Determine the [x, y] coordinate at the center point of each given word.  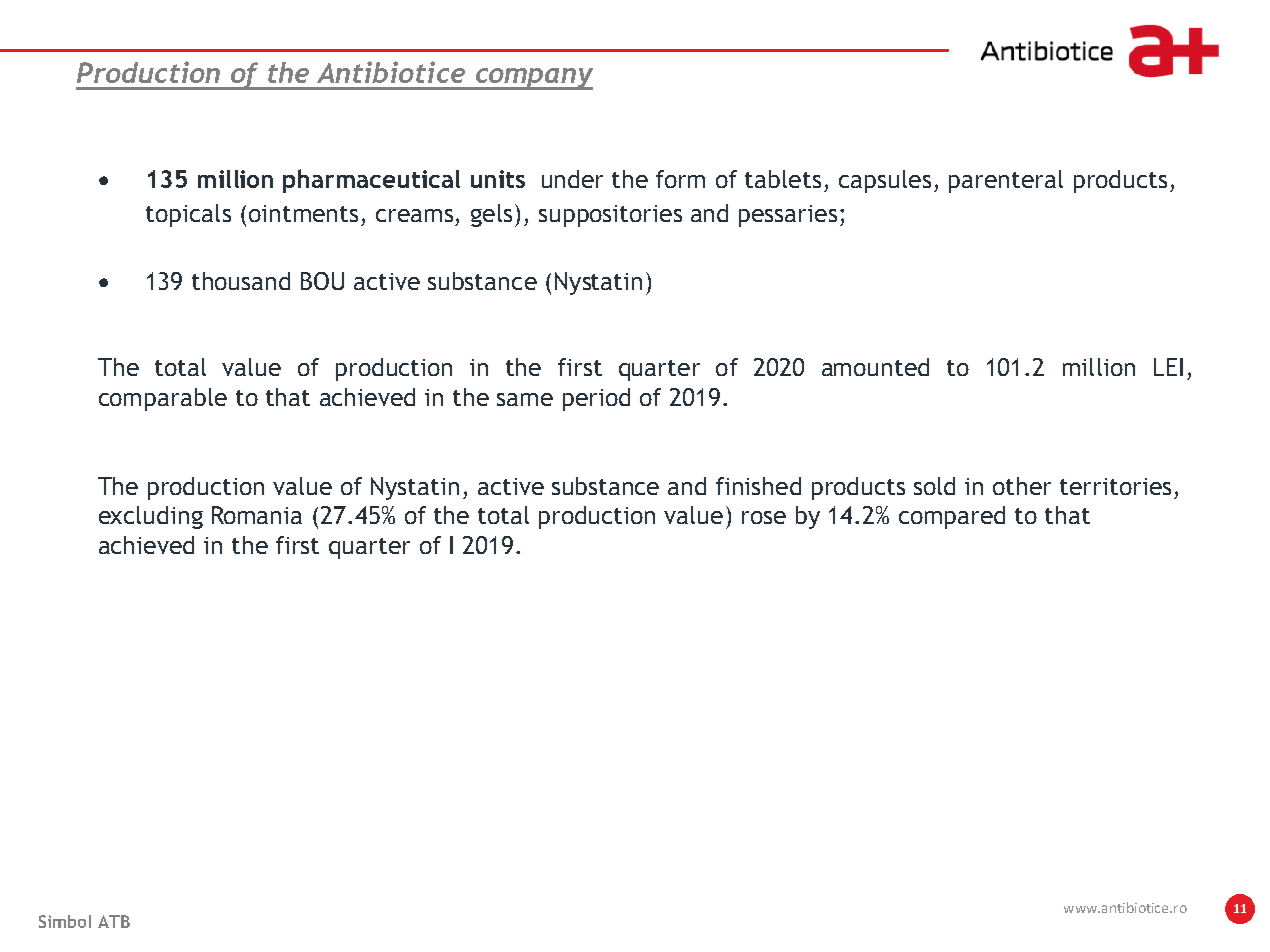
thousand [241, 281]
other [1022, 486]
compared [952, 517]
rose [764, 517]
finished [758, 486]
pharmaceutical [371, 181]
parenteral [1006, 181]
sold [934, 486]
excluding [151, 517]
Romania [257, 515]
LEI [1168, 367]
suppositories [610, 216]
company [533, 79]
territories [1115, 486]
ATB [114, 921]
